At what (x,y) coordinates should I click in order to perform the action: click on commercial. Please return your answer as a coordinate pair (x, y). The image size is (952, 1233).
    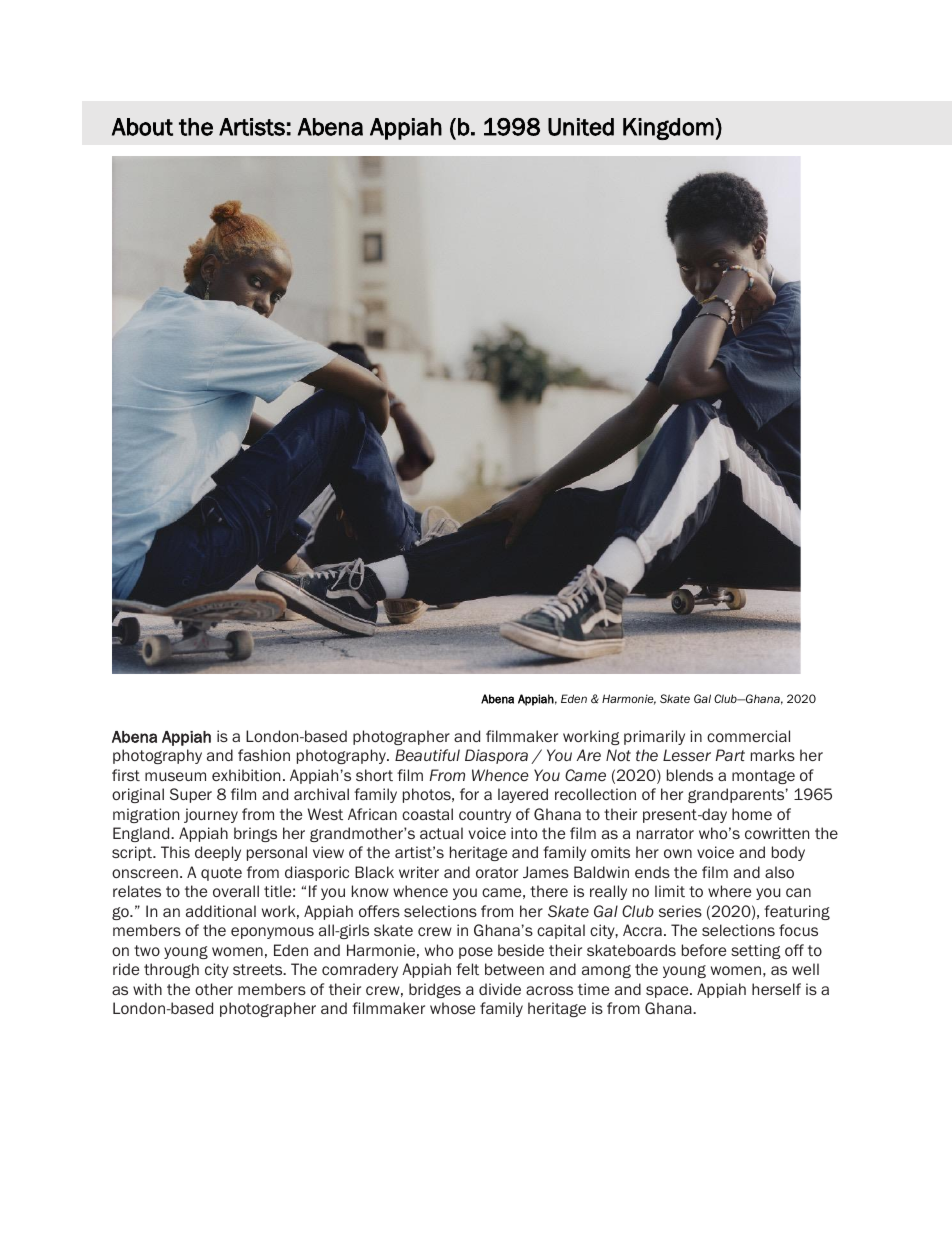
    Looking at the image, I should click on (748, 736).
